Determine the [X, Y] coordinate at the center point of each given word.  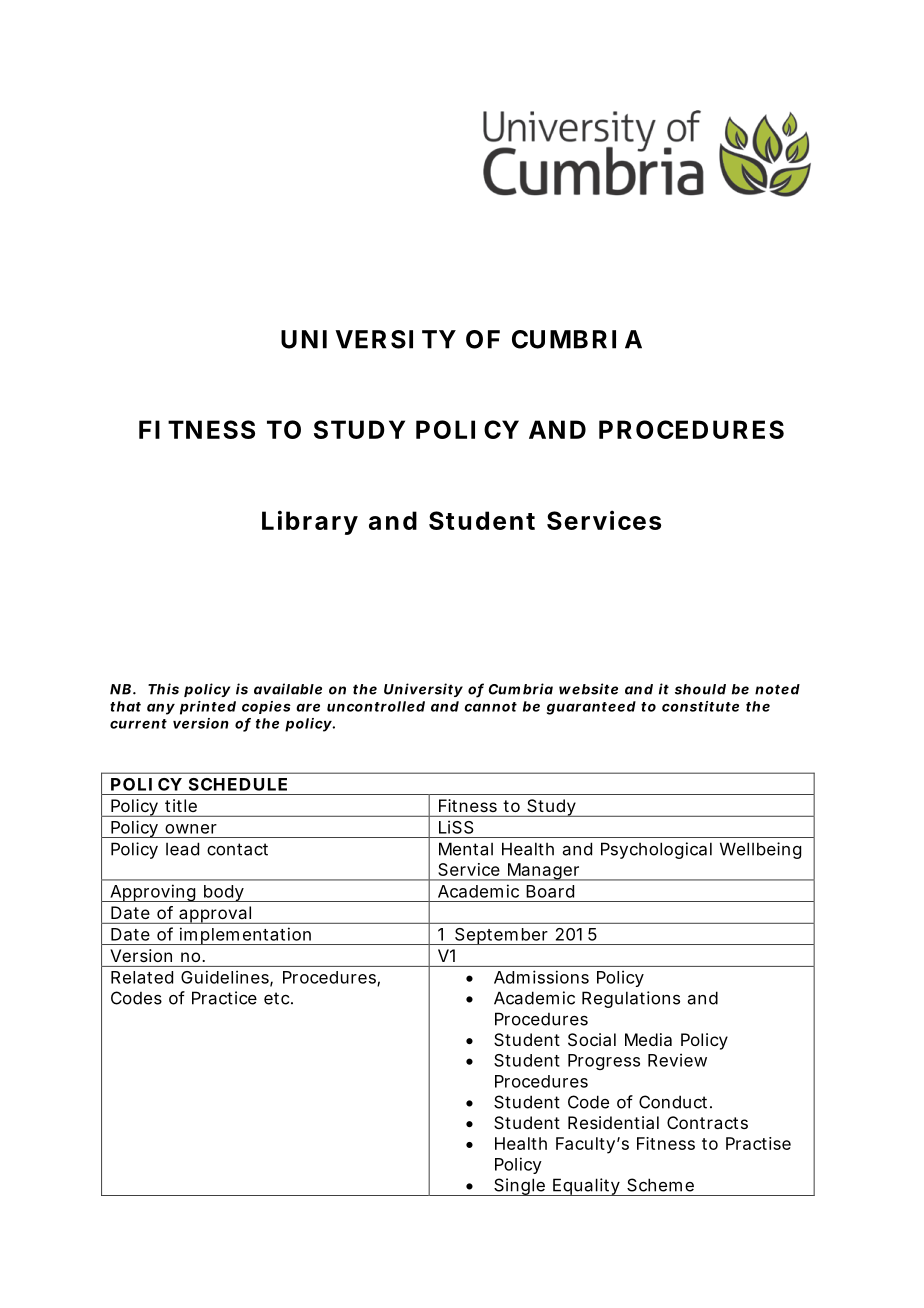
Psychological [656, 850]
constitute [700, 706]
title [181, 805]
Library [310, 522]
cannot [490, 707]
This [163, 689]
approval [215, 915]
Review [677, 1060]
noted [777, 689]
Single [519, 1187]
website [588, 689]
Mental [466, 849]
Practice [224, 998]
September [501, 936]
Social [592, 1039]
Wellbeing [760, 850]
